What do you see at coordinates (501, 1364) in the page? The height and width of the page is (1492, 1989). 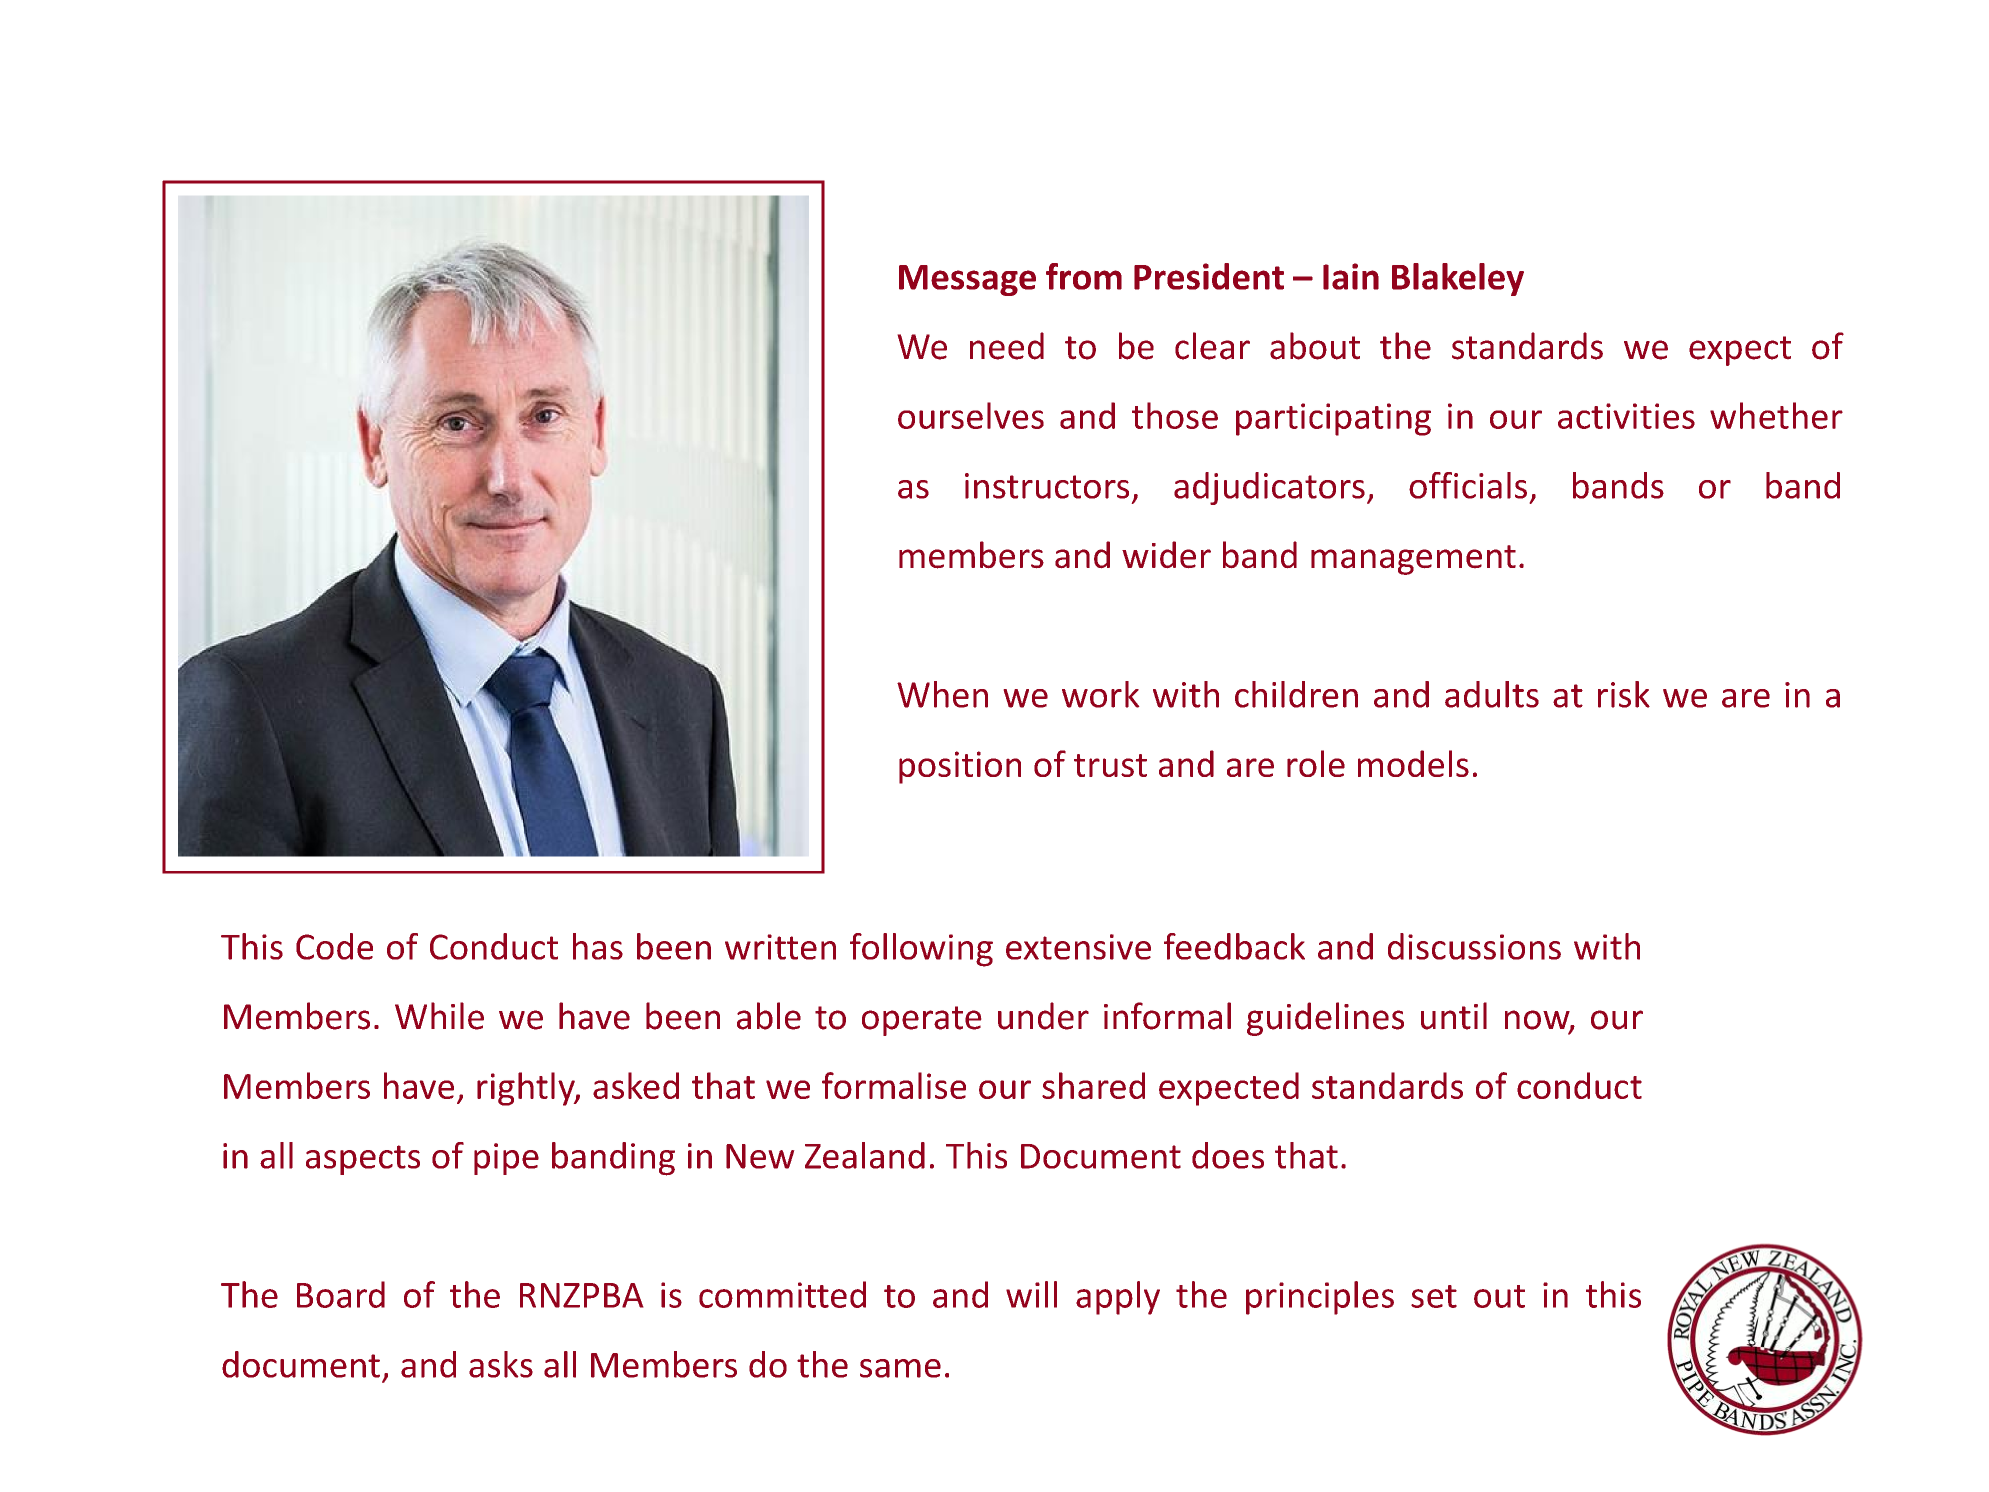 I see `asks` at bounding box center [501, 1364].
